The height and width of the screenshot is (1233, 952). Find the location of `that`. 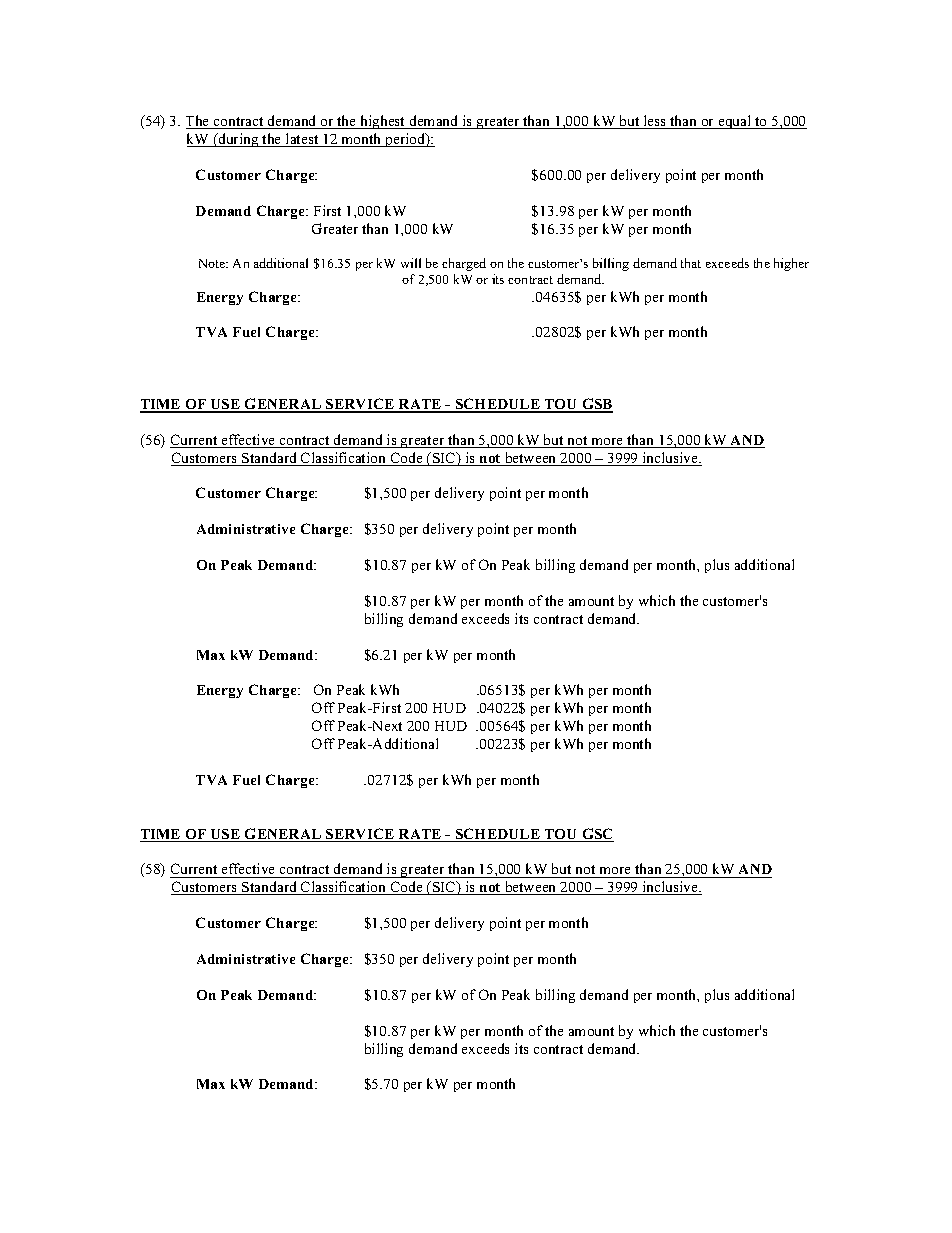

that is located at coordinates (691, 263).
